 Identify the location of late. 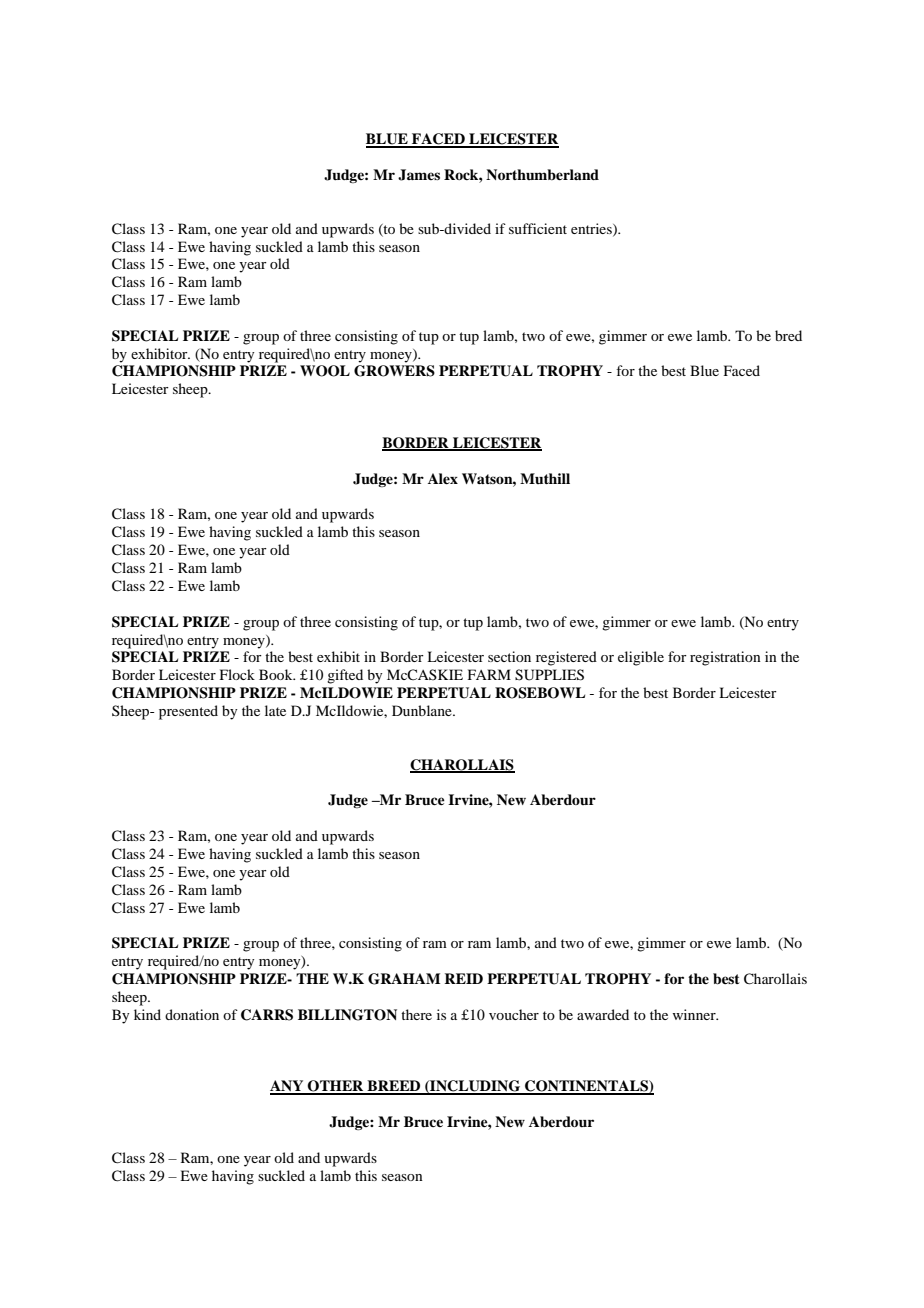
(275, 710).
